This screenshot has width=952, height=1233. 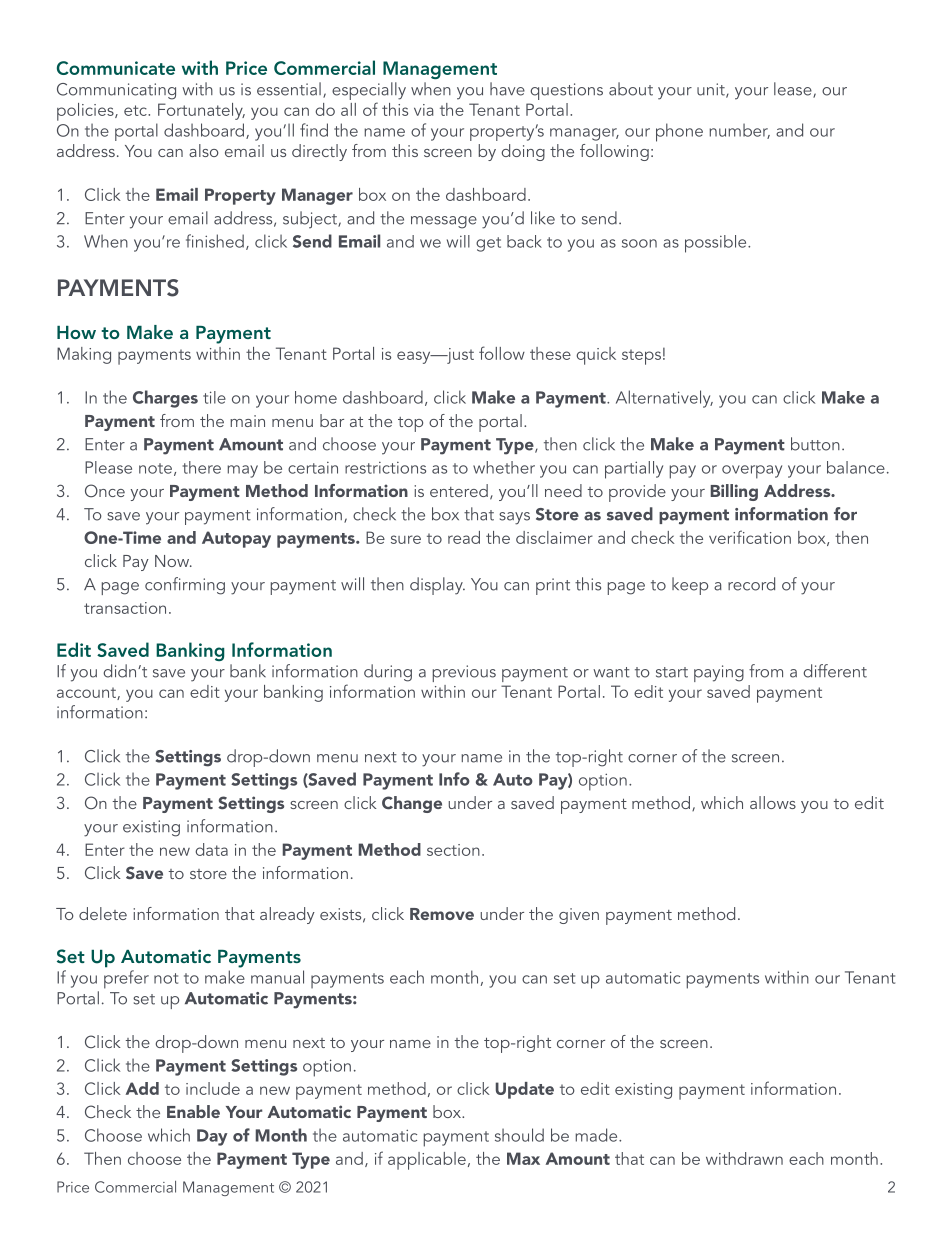 I want to click on Change, so click(x=412, y=804).
